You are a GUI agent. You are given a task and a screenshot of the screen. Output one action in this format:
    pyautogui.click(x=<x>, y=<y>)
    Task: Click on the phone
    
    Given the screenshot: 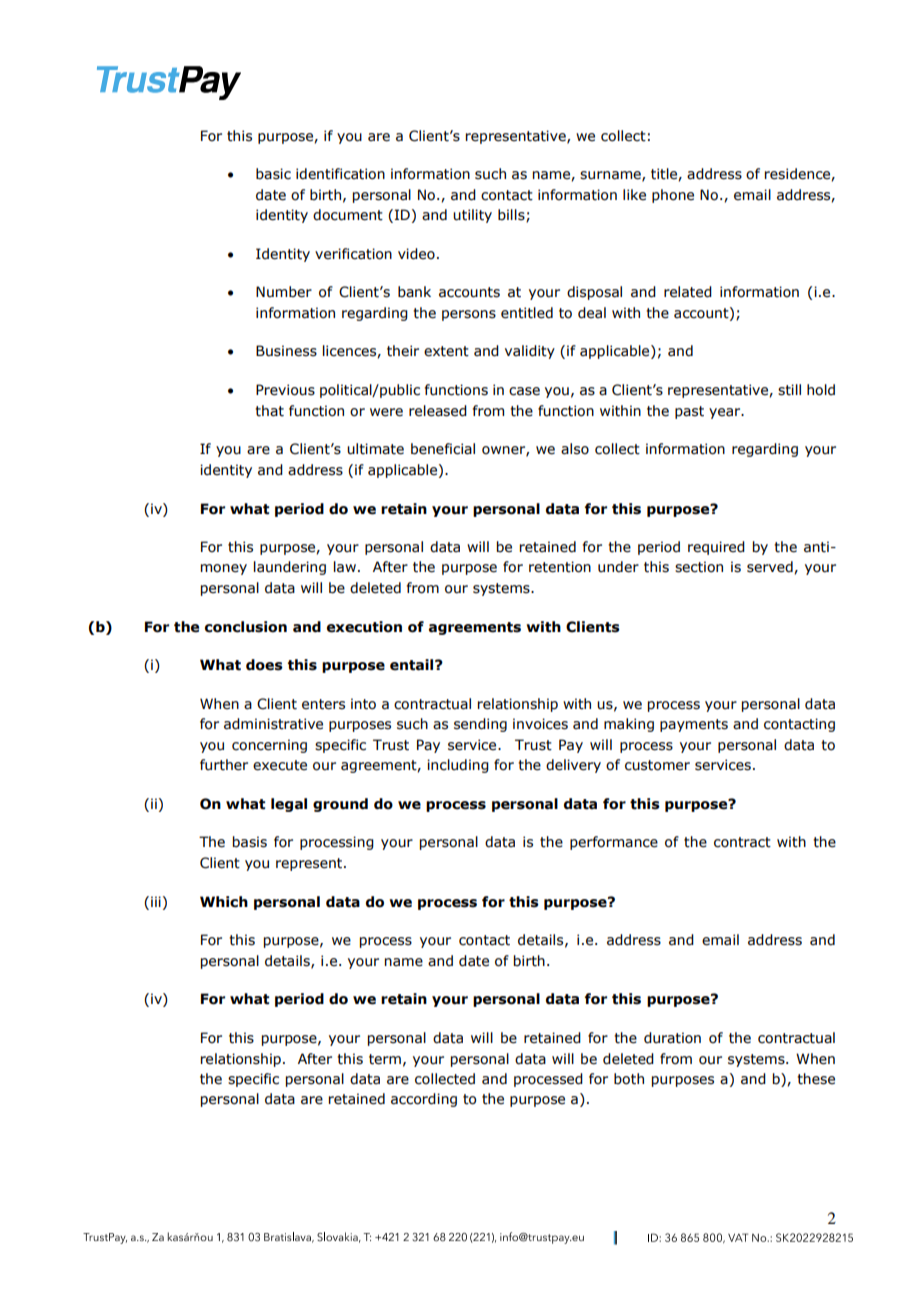 What is the action you would take?
    pyautogui.click(x=673, y=196)
